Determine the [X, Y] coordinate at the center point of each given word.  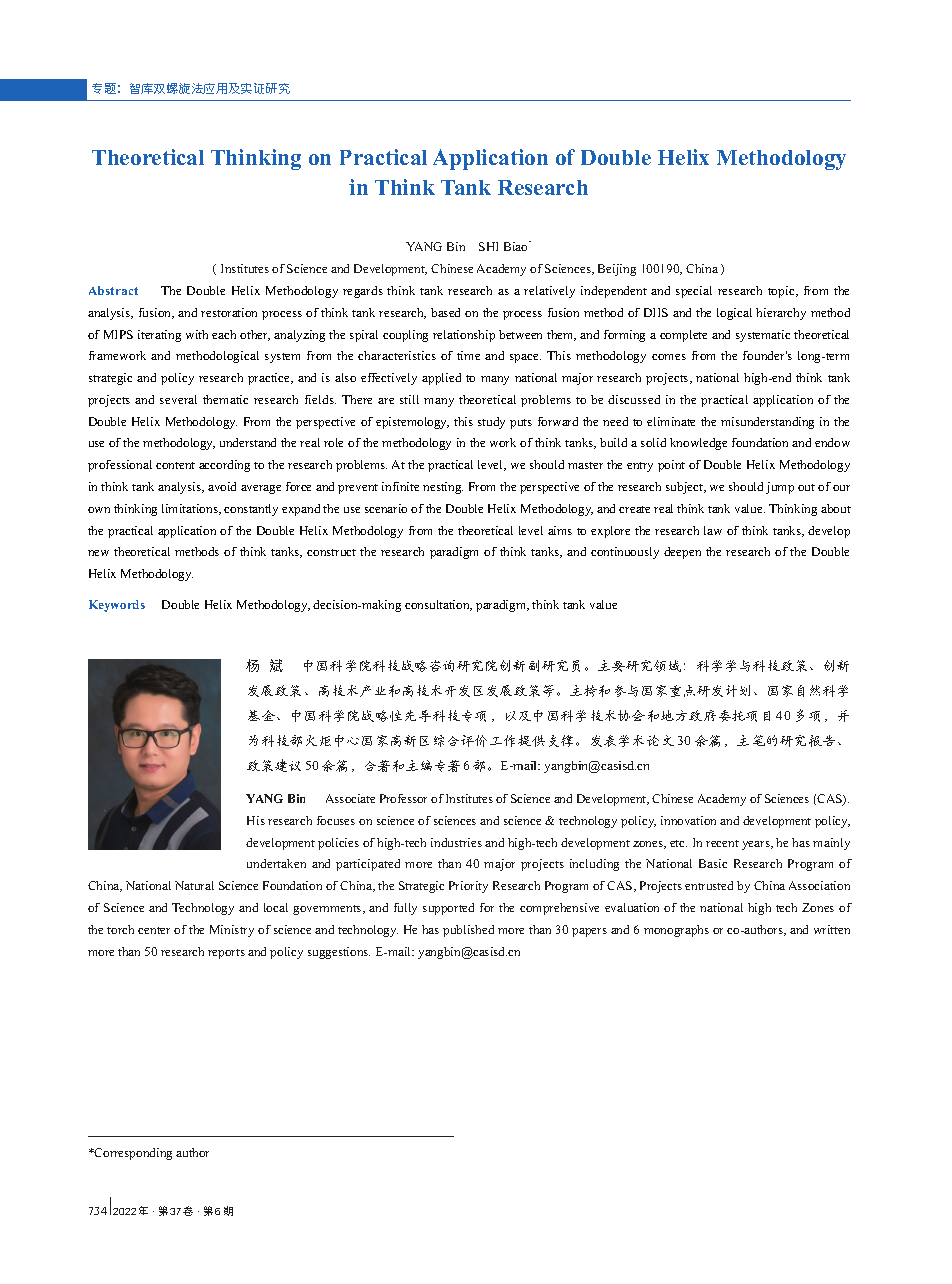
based [445, 312]
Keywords [117, 606]
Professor [403, 798]
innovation [688, 820]
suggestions [339, 953]
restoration [229, 312]
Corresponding [132, 1154]
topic [782, 292]
